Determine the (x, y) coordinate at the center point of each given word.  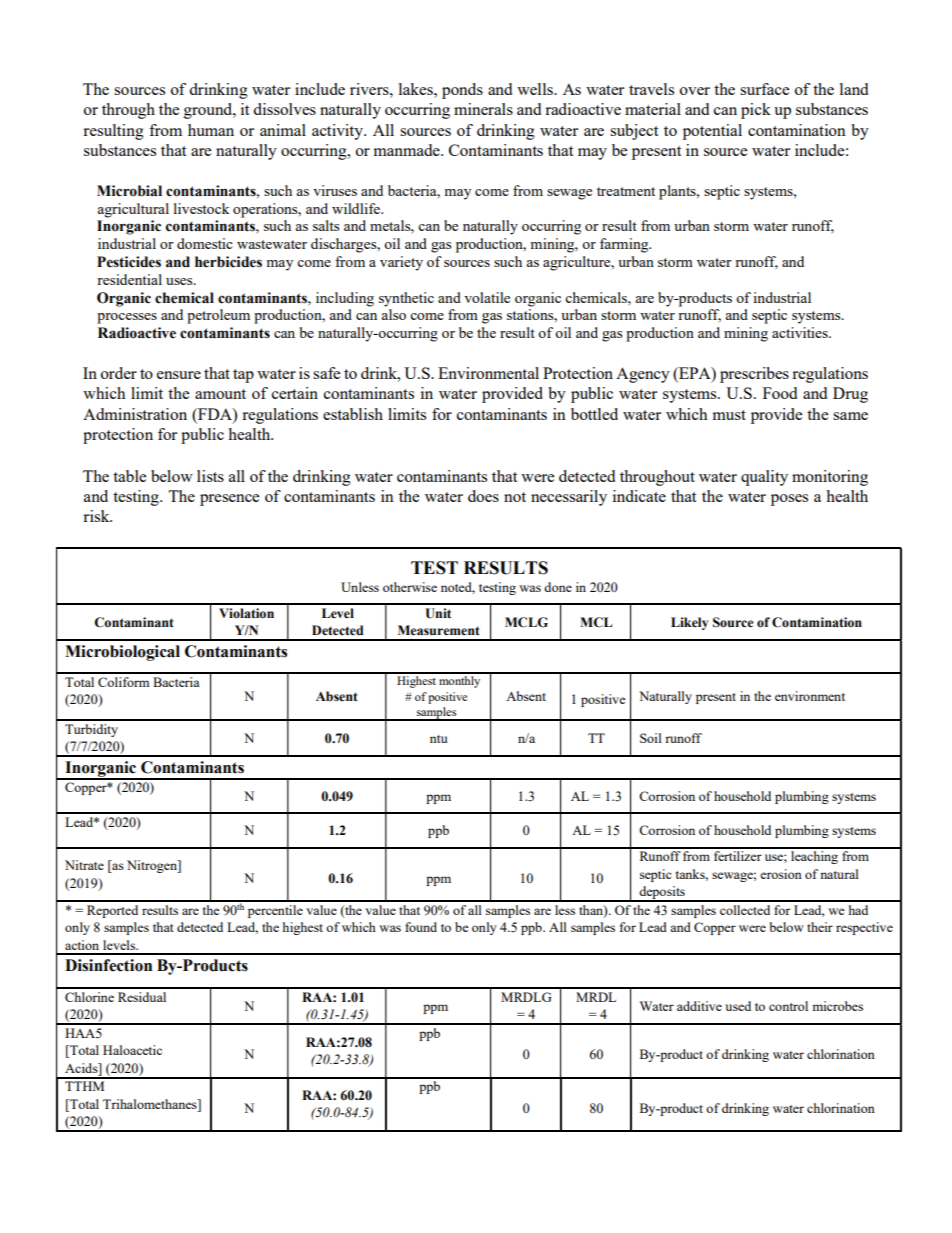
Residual (142, 997)
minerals (483, 109)
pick (756, 111)
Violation (246, 613)
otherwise (410, 587)
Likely (689, 623)
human (211, 130)
